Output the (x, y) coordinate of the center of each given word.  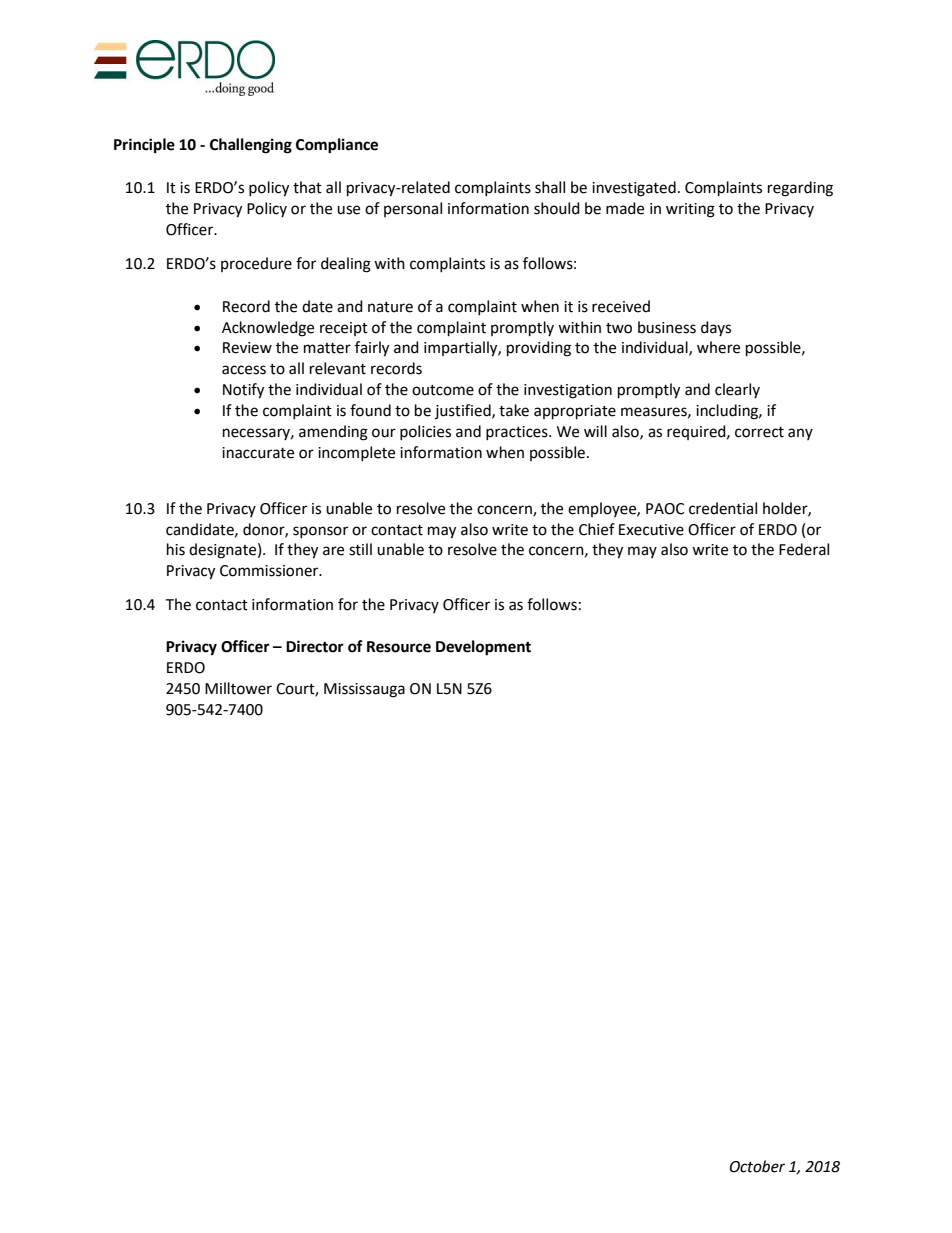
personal (413, 209)
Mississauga (364, 690)
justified (464, 411)
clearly (737, 390)
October (757, 1166)
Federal (804, 549)
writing (690, 210)
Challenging (251, 146)
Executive (651, 530)
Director (315, 646)
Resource (399, 647)
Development (483, 648)
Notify (243, 391)
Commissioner (270, 571)
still (360, 549)
